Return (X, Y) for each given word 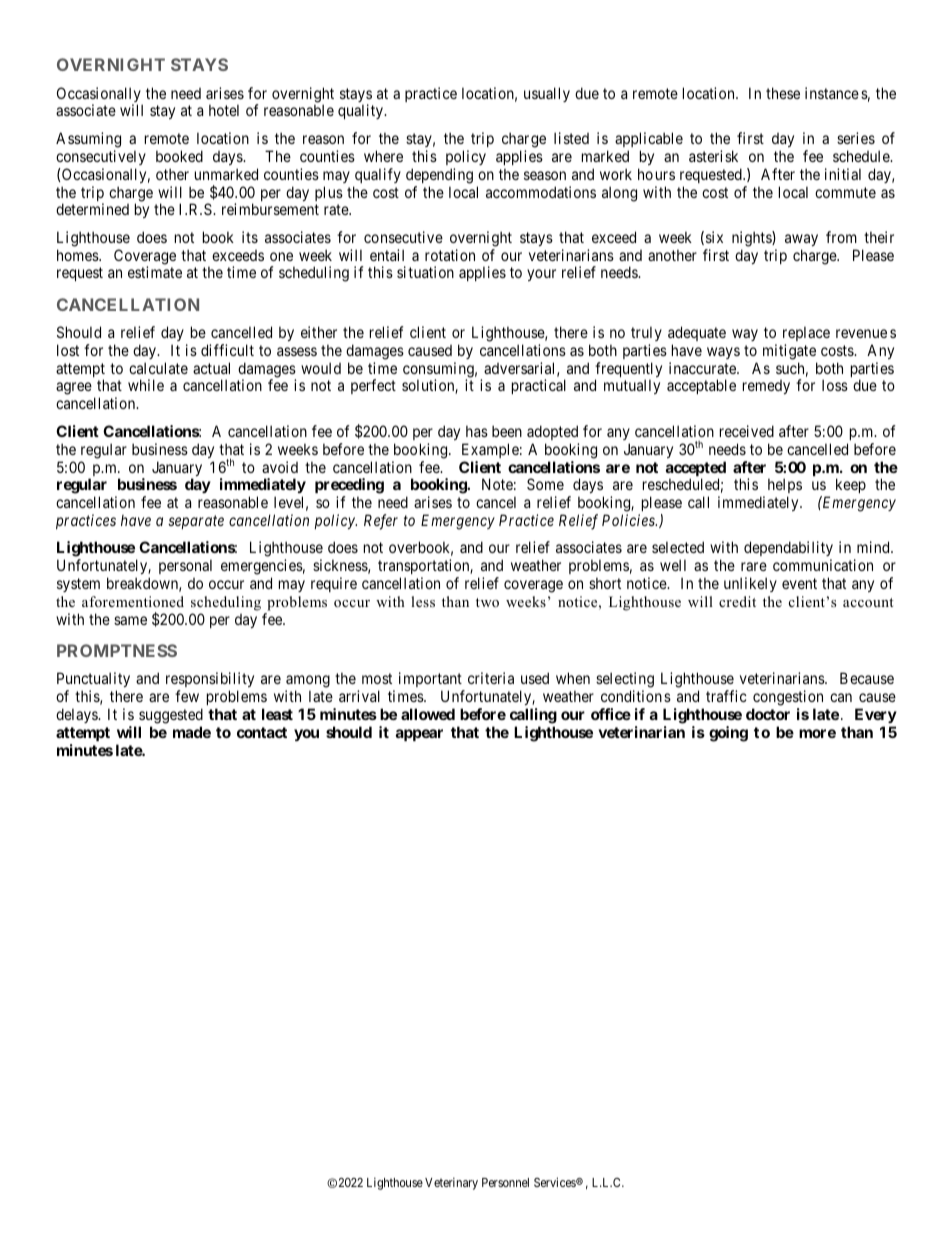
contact (262, 732)
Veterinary (451, 1183)
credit (737, 601)
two (487, 602)
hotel (224, 110)
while (146, 385)
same (130, 620)
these (783, 93)
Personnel (505, 1182)
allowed (428, 714)
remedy (766, 387)
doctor (768, 714)
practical (539, 386)
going (728, 734)
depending (439, 176)
